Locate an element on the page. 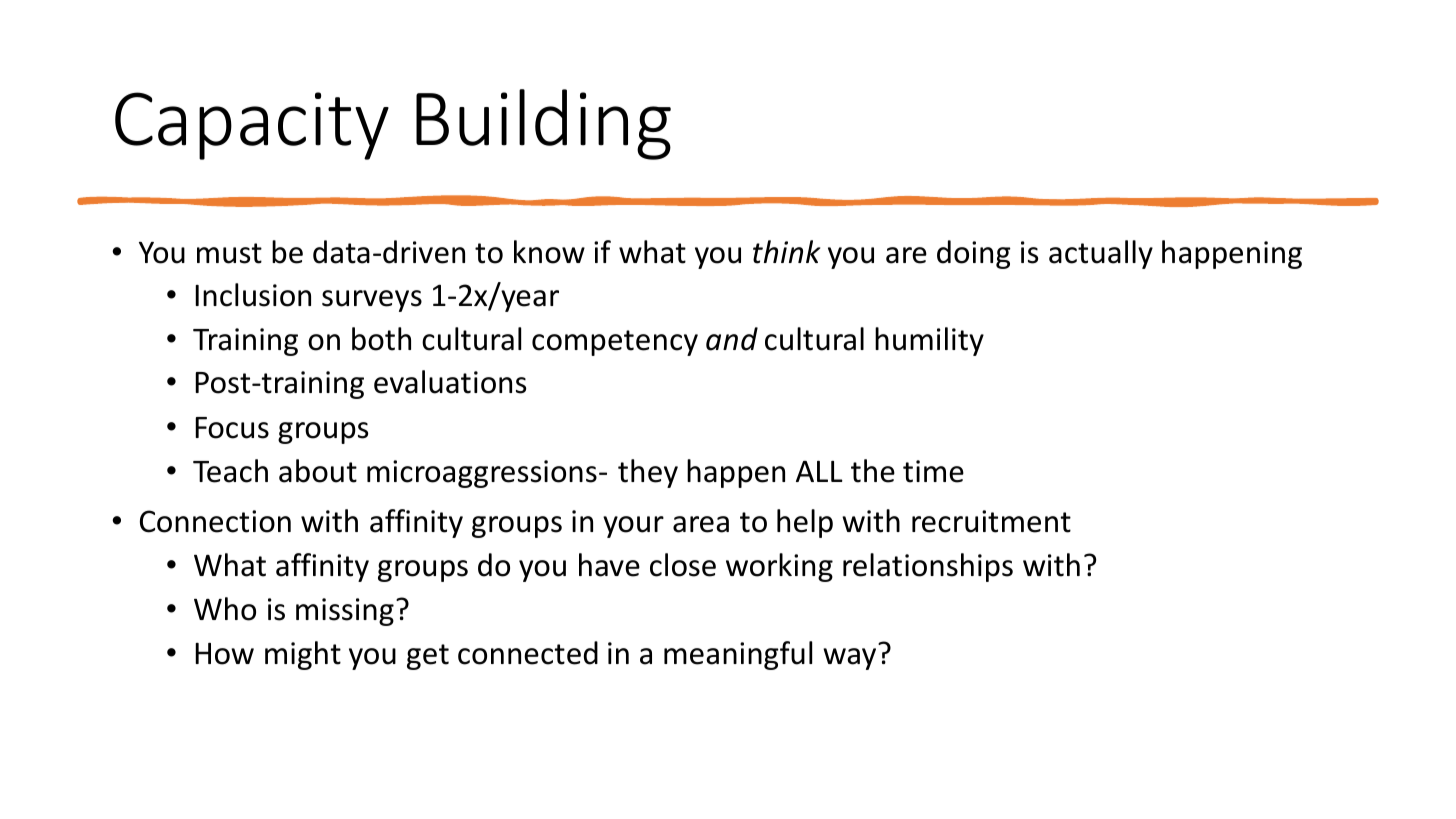  meaningful is located at coordinates (738, 655).
